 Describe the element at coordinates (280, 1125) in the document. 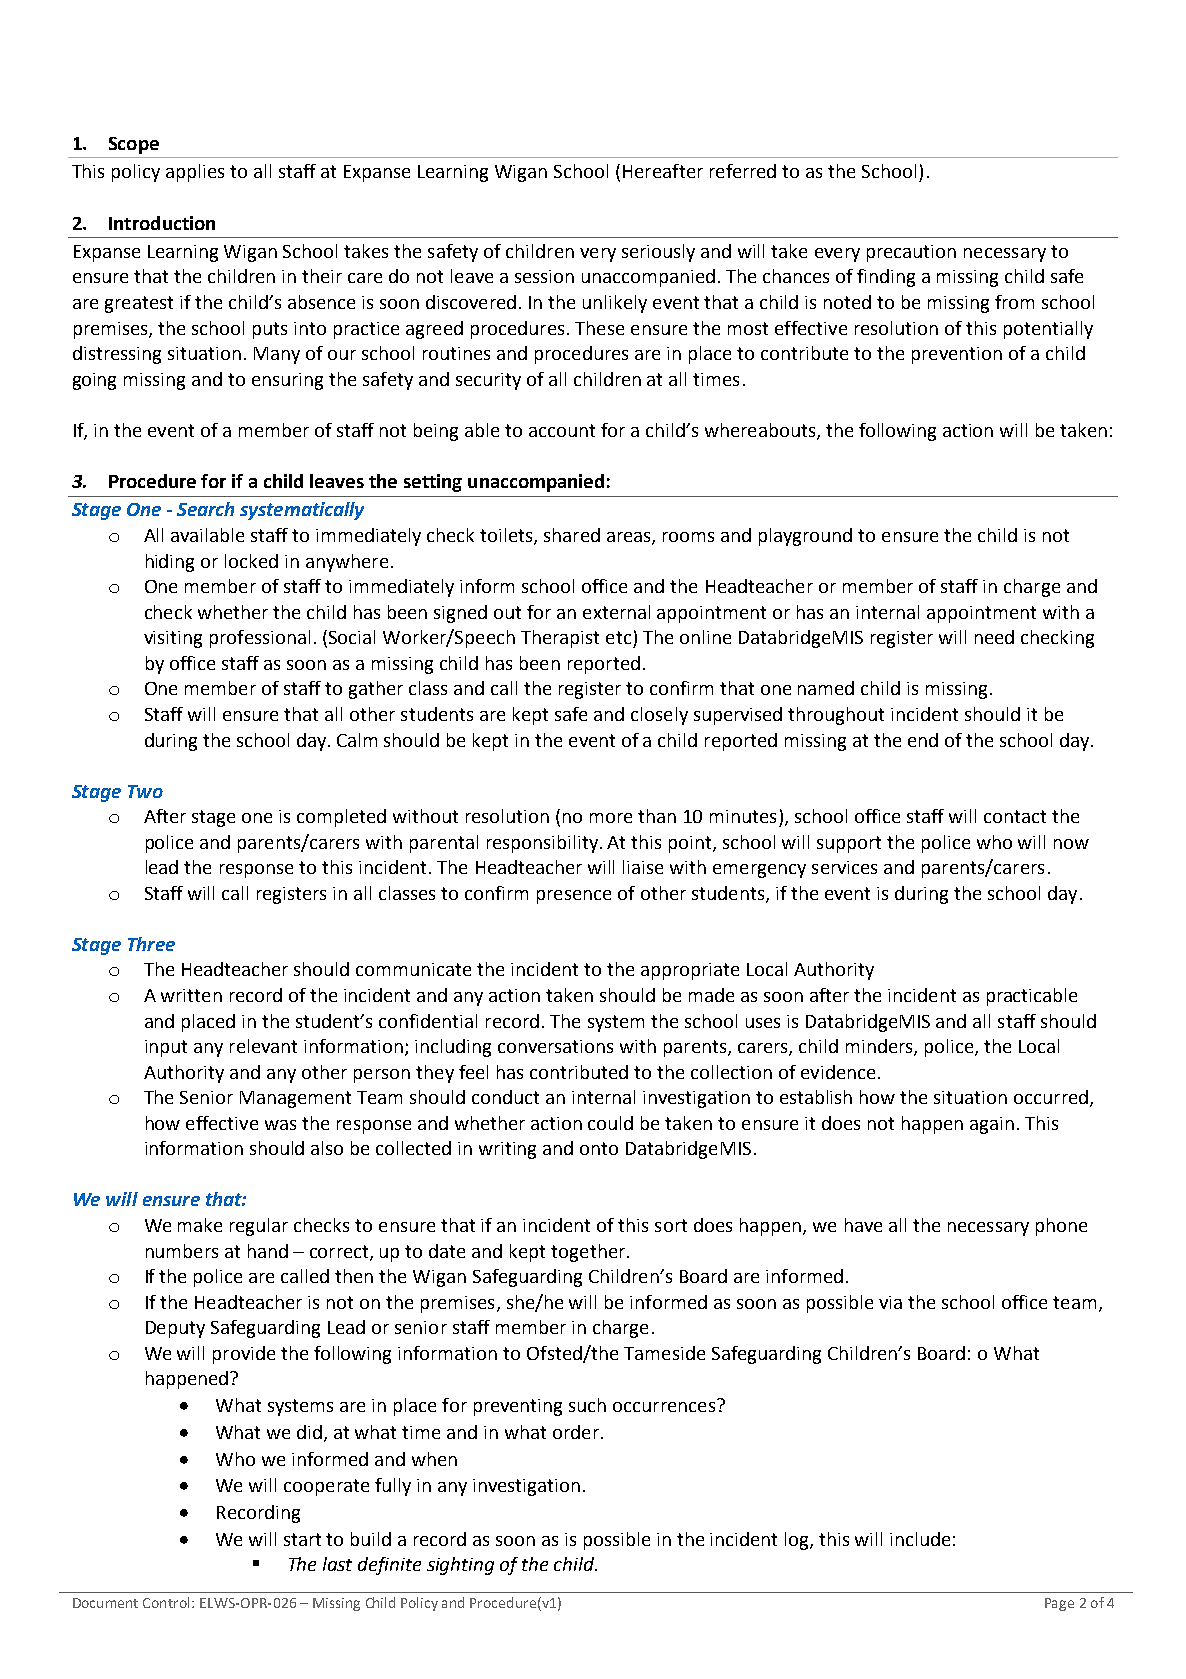

I see `was` at that location.
